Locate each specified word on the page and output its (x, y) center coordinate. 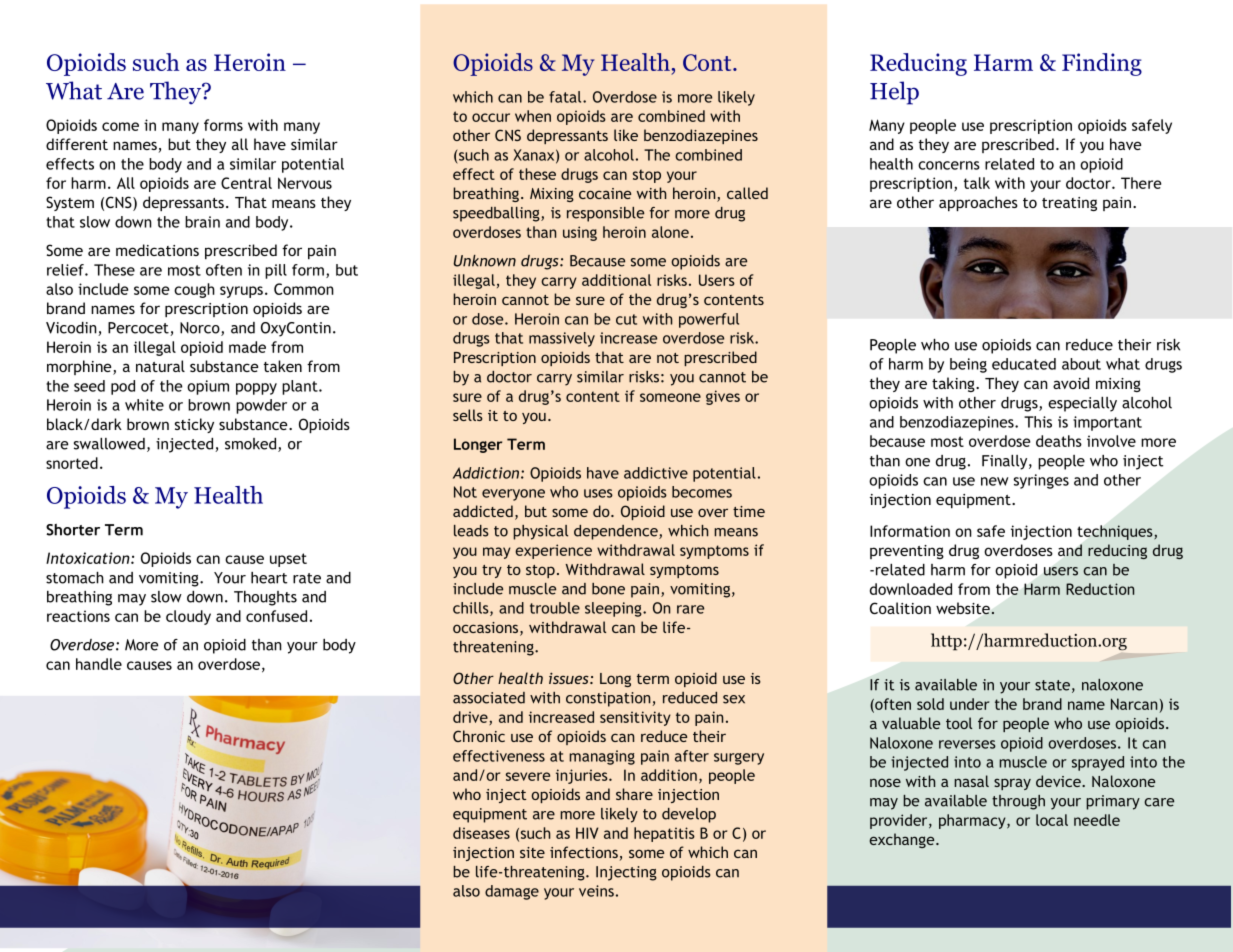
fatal (566, 97)
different (77, 144)
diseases (481, 833)
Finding (1102, 64)
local (1052, 820)
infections (584, 852)
